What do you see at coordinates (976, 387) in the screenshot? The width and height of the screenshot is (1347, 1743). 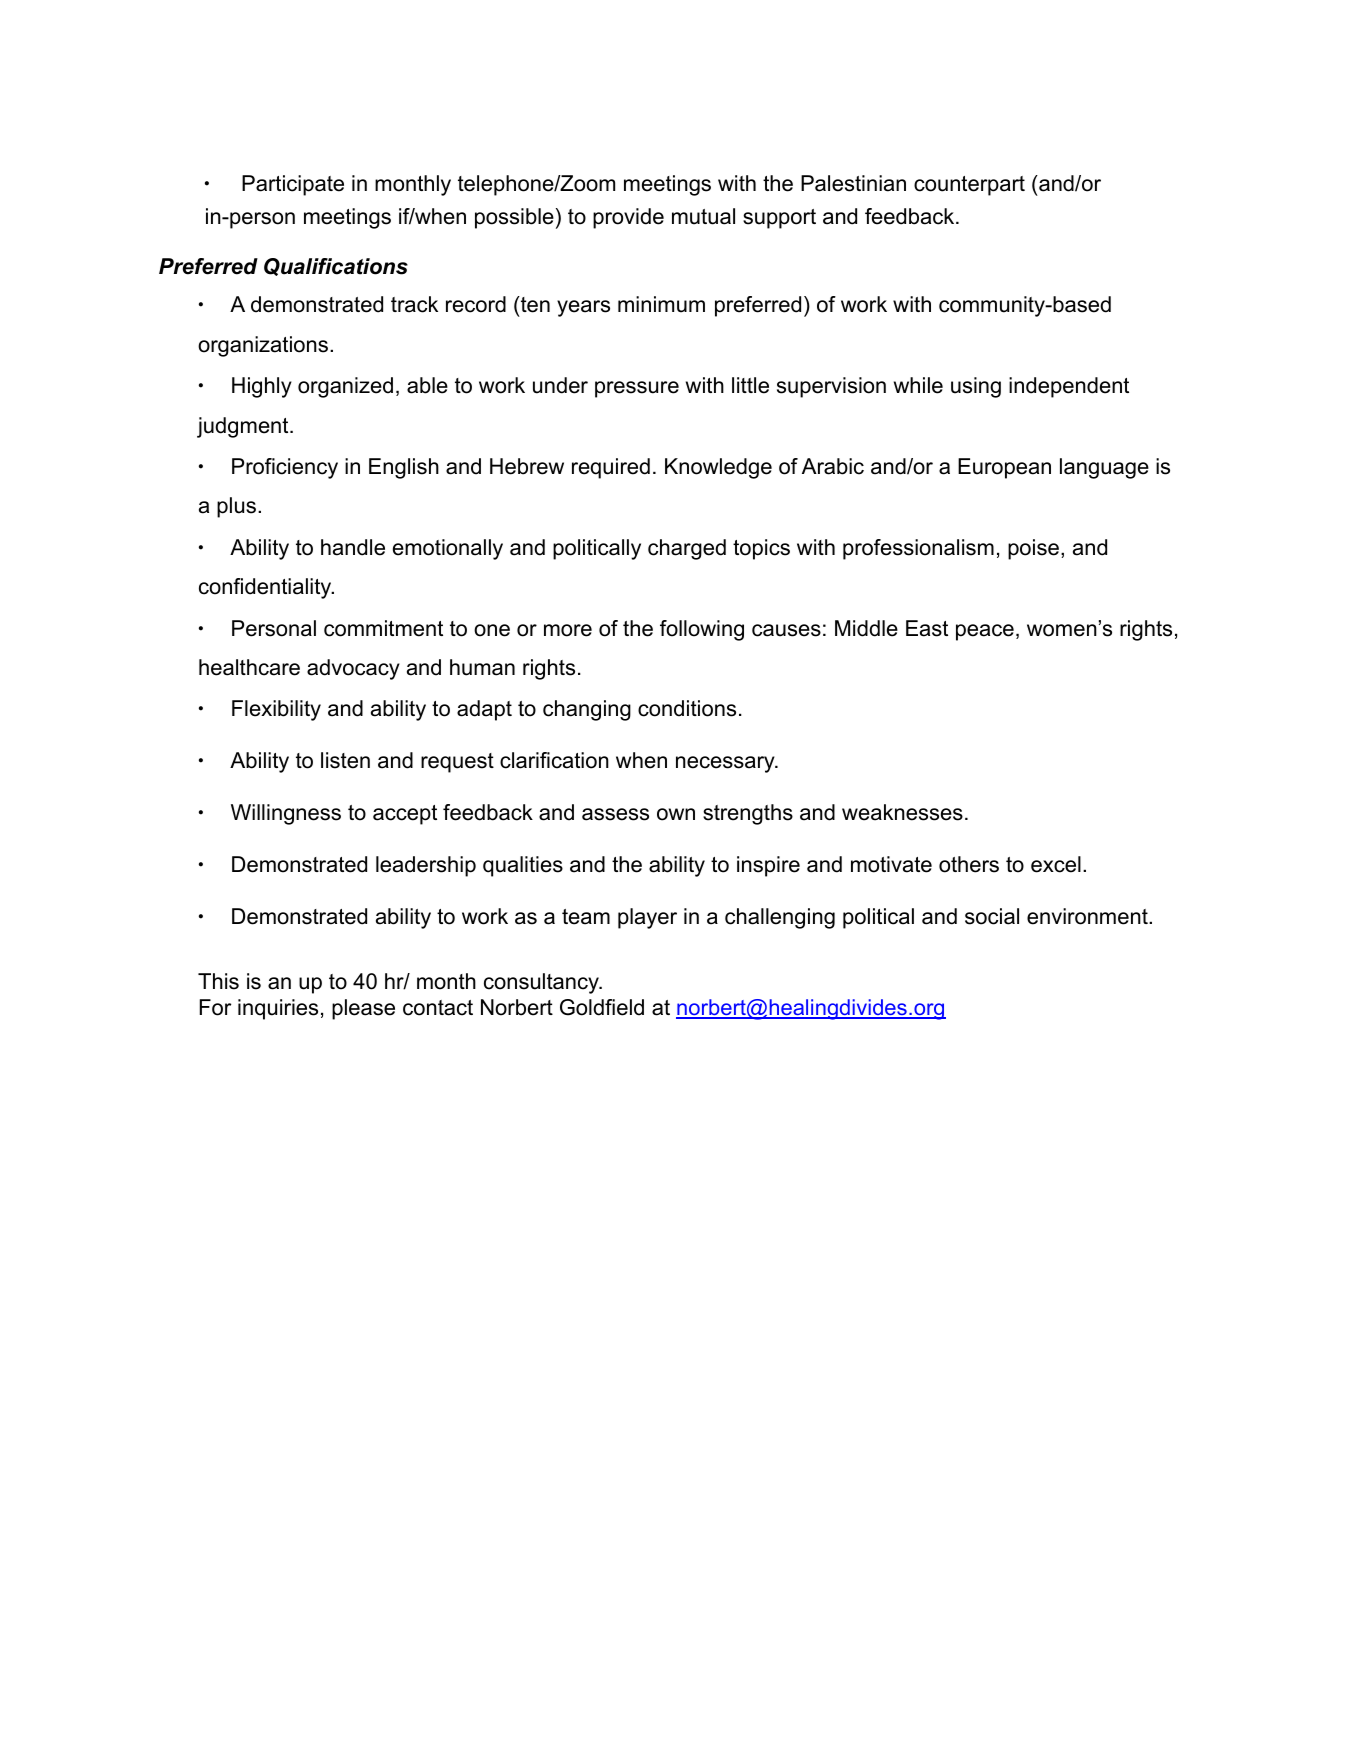 I see `using` at bounding box center [976, 387].
